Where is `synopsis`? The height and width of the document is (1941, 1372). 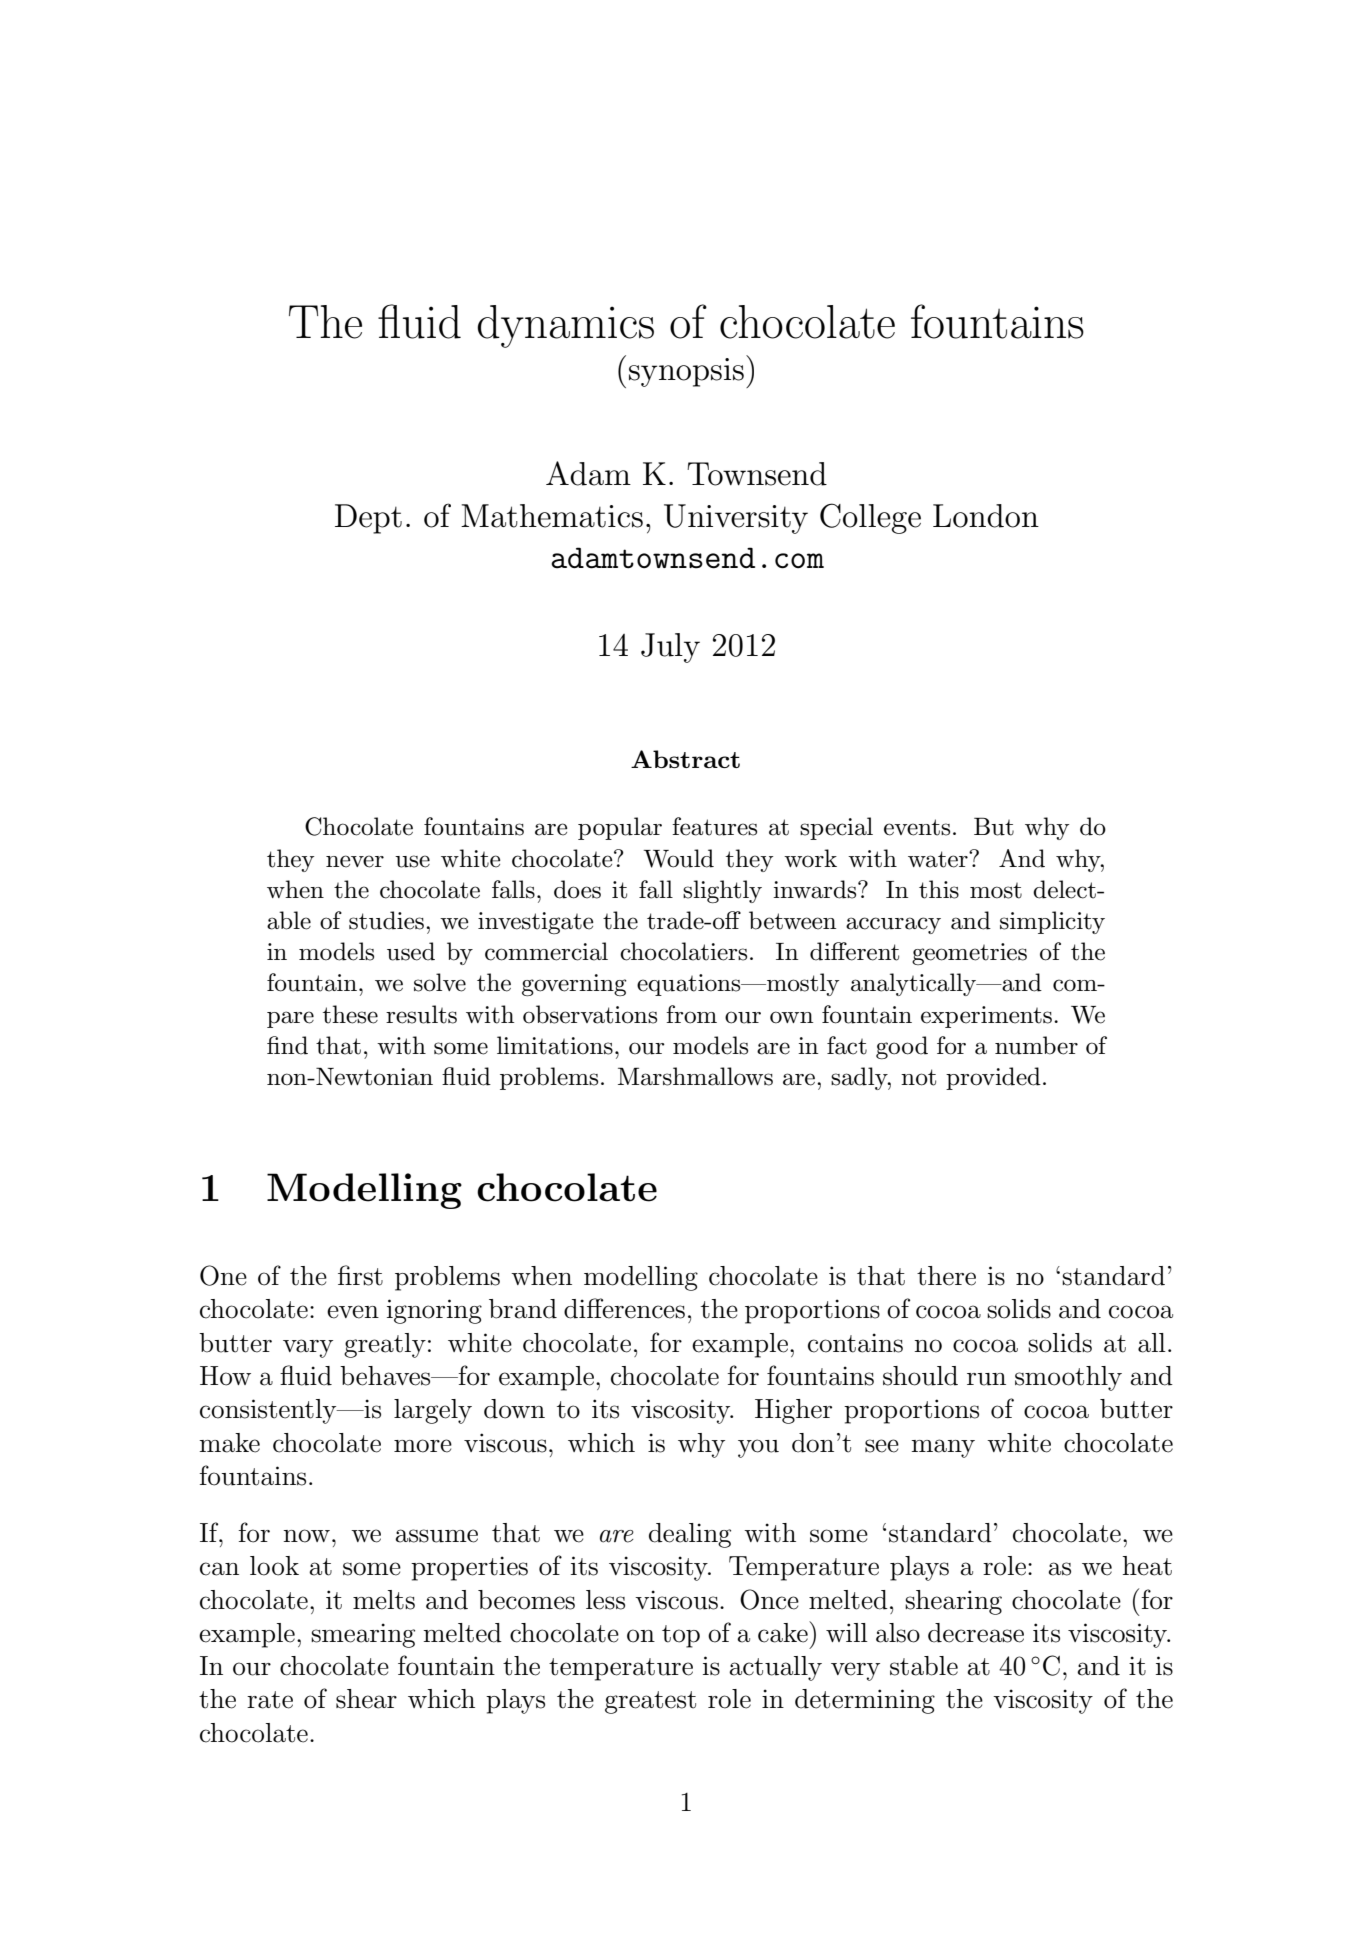 synopsis is located at coordinates (686, 372).
